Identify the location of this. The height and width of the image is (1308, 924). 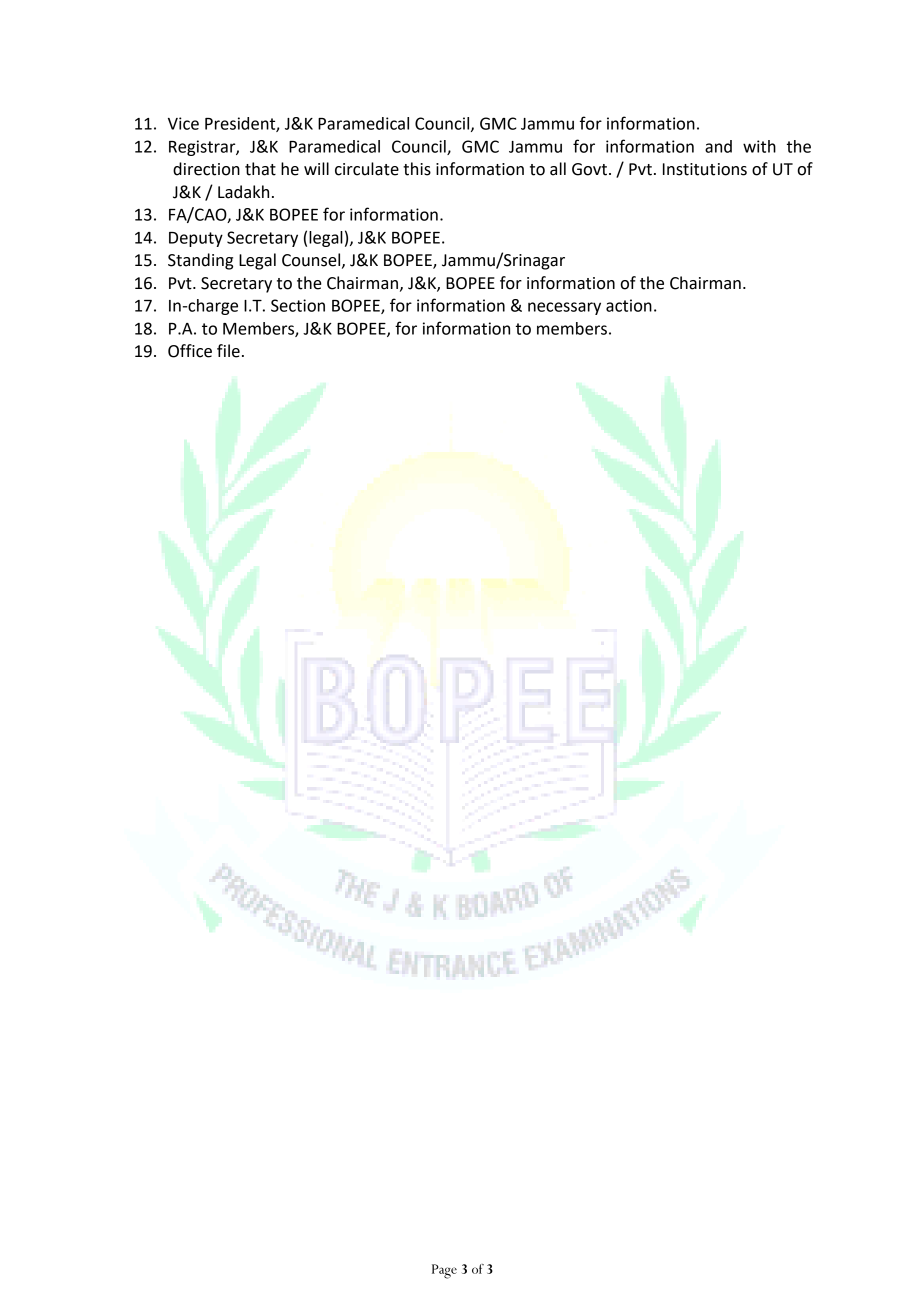
(417, 169).
